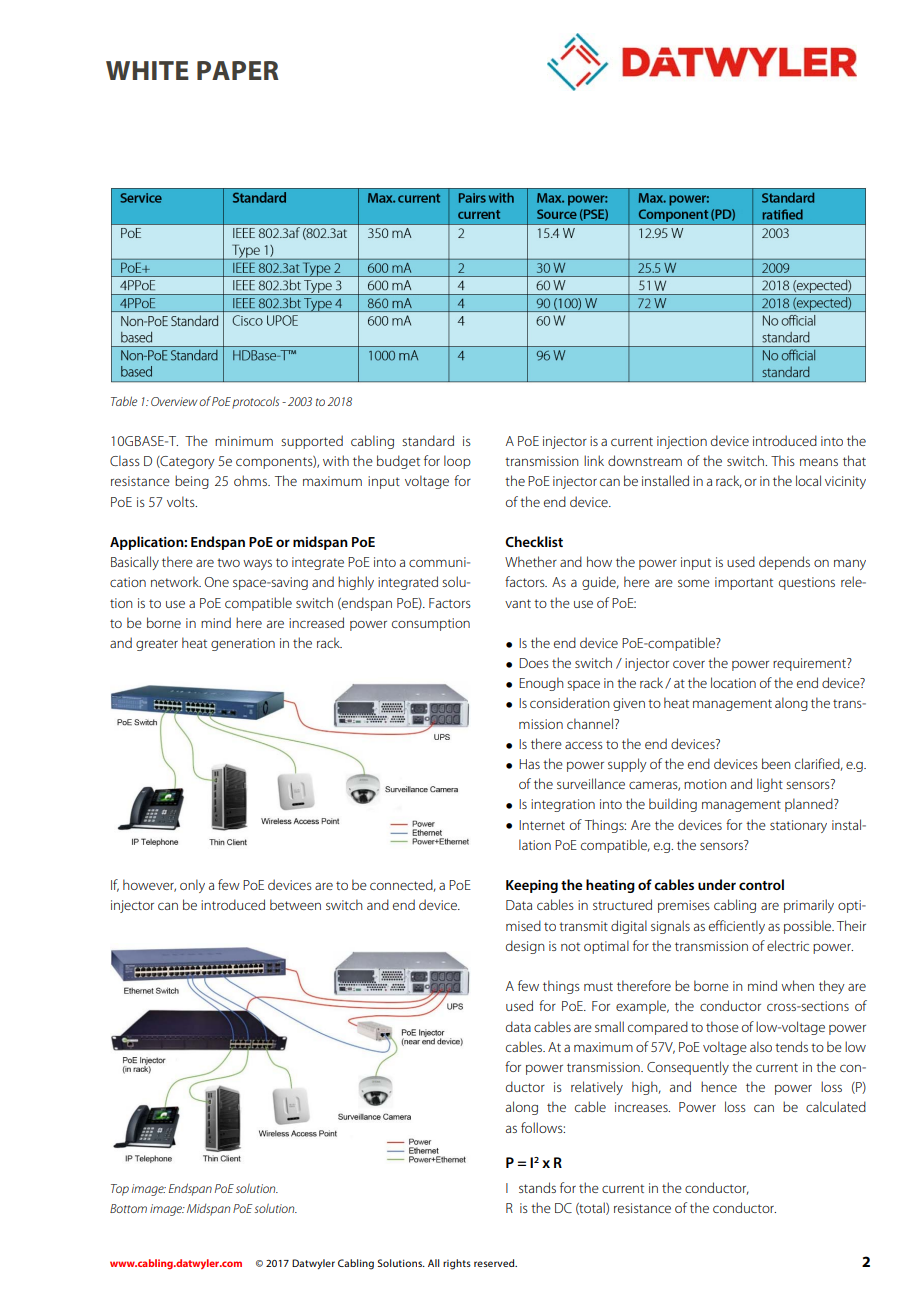  What do you see at coordinates (295, 904) in the page?
I see `between` at bounding box center [295, 904].
